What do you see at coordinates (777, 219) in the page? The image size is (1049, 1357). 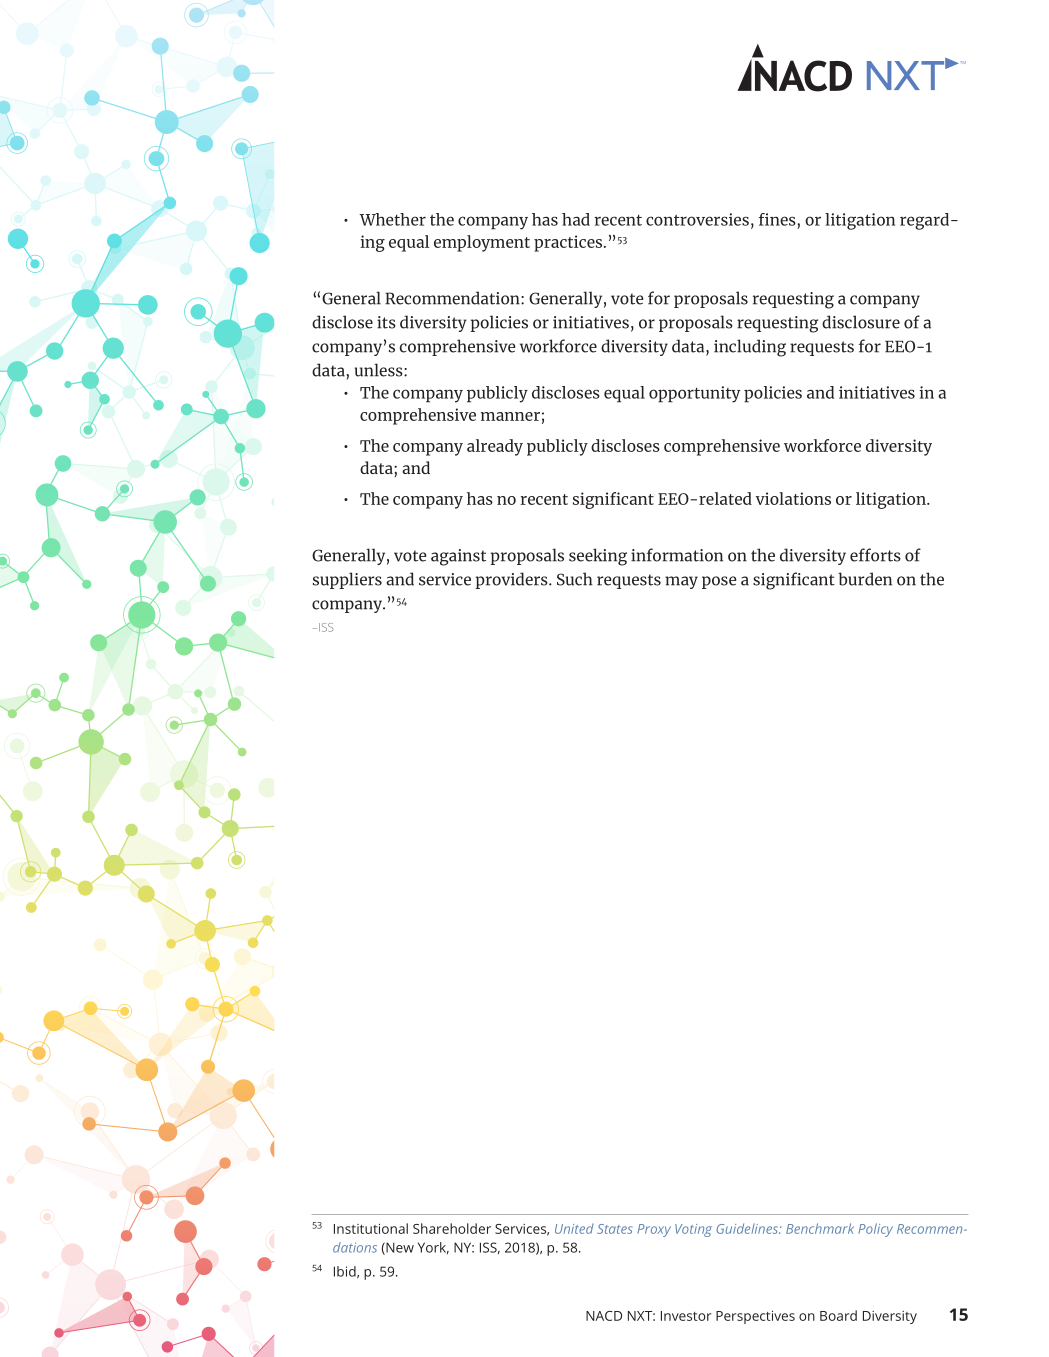 I see `fines` at bounding box center [777, 219].
